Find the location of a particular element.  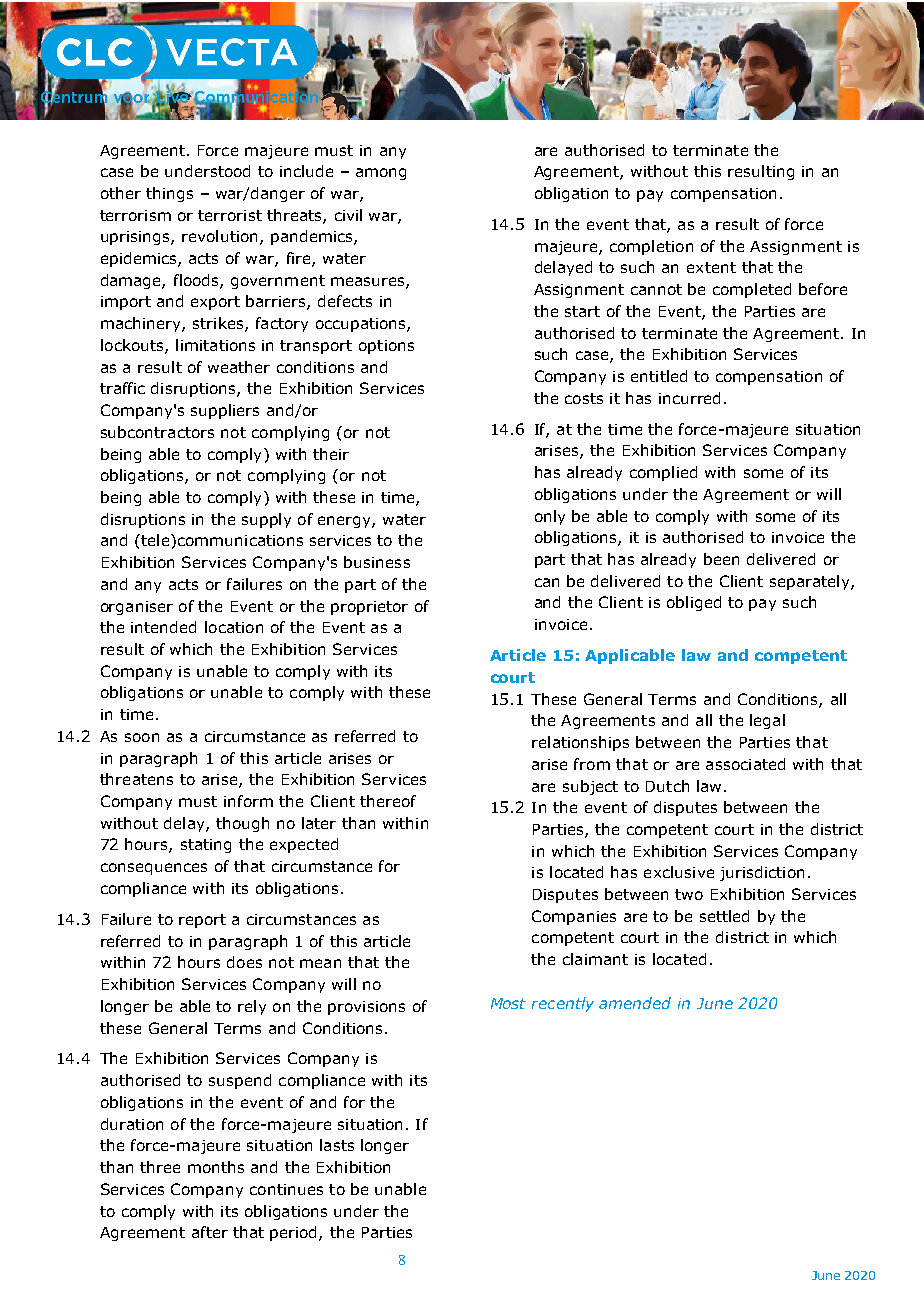

legal is located at coordinates (767, 721).
